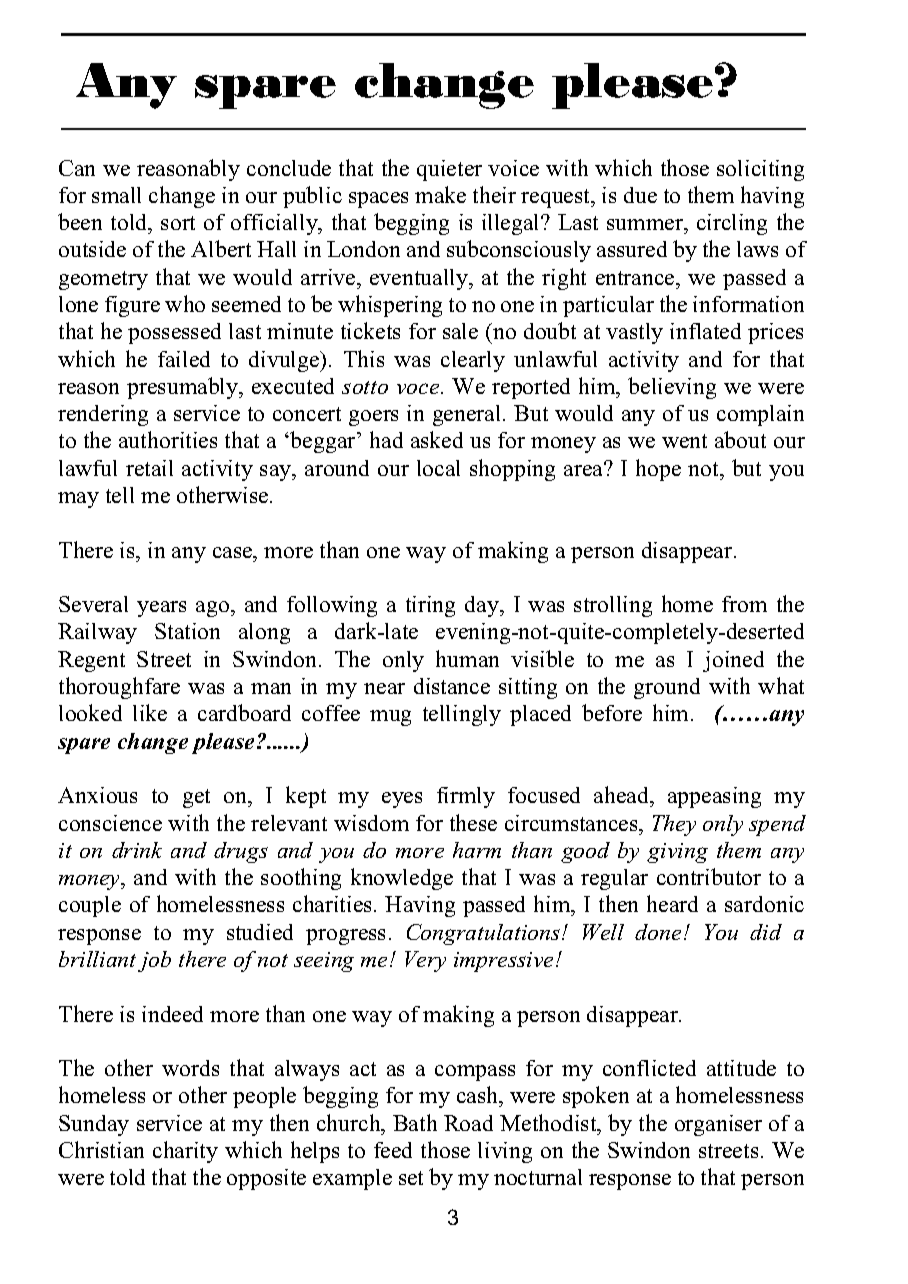  Describe the element at coordinates (658, 470) in the page. I see `hope` at that location.
